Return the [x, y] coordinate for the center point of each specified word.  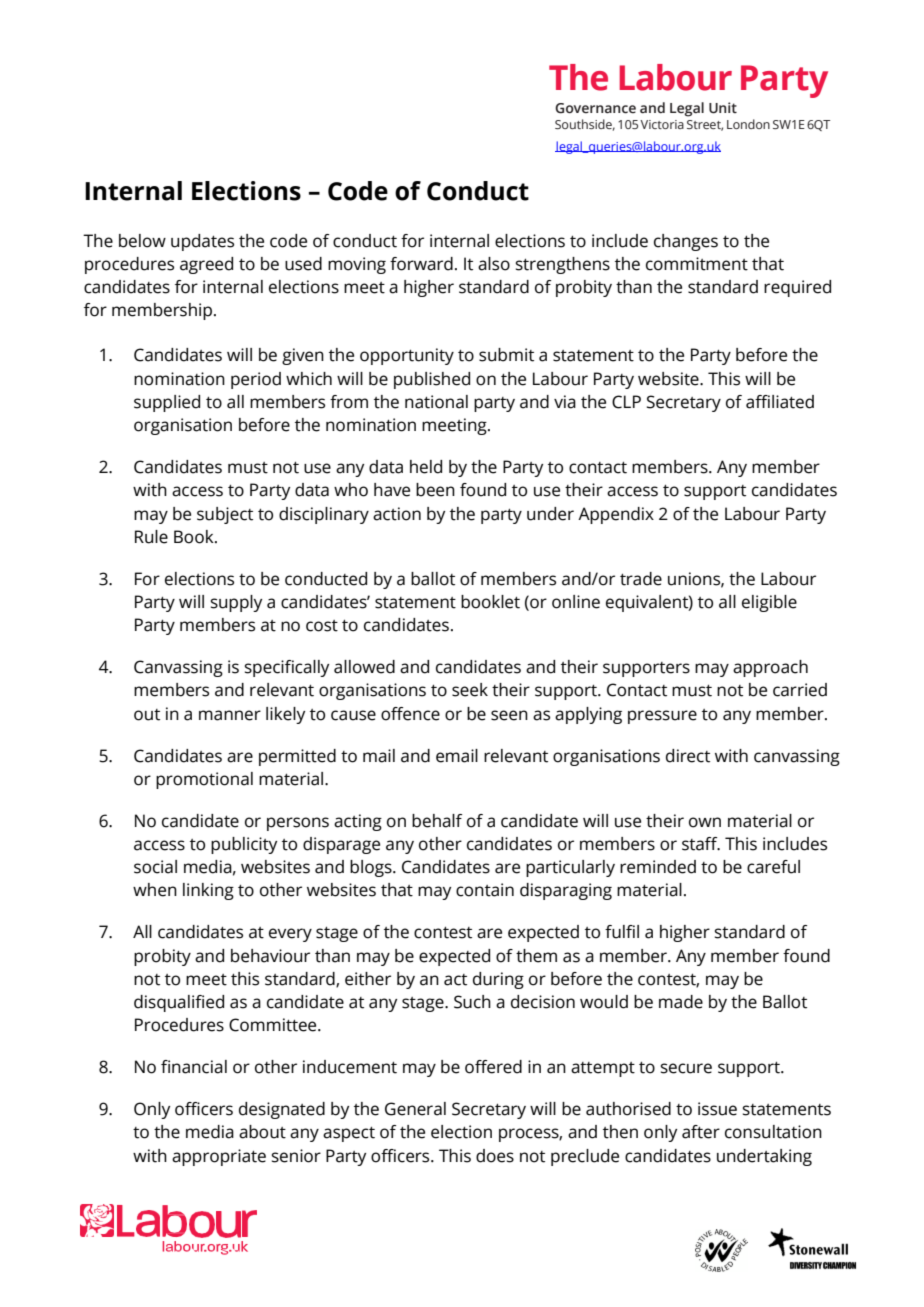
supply [236, 603]
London [748, 124]
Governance [595, 108]
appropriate [219, 1157]
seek [470, 690]
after [701, 1132]
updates [202, 242]
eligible [769, 603]
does [495, 1156]
